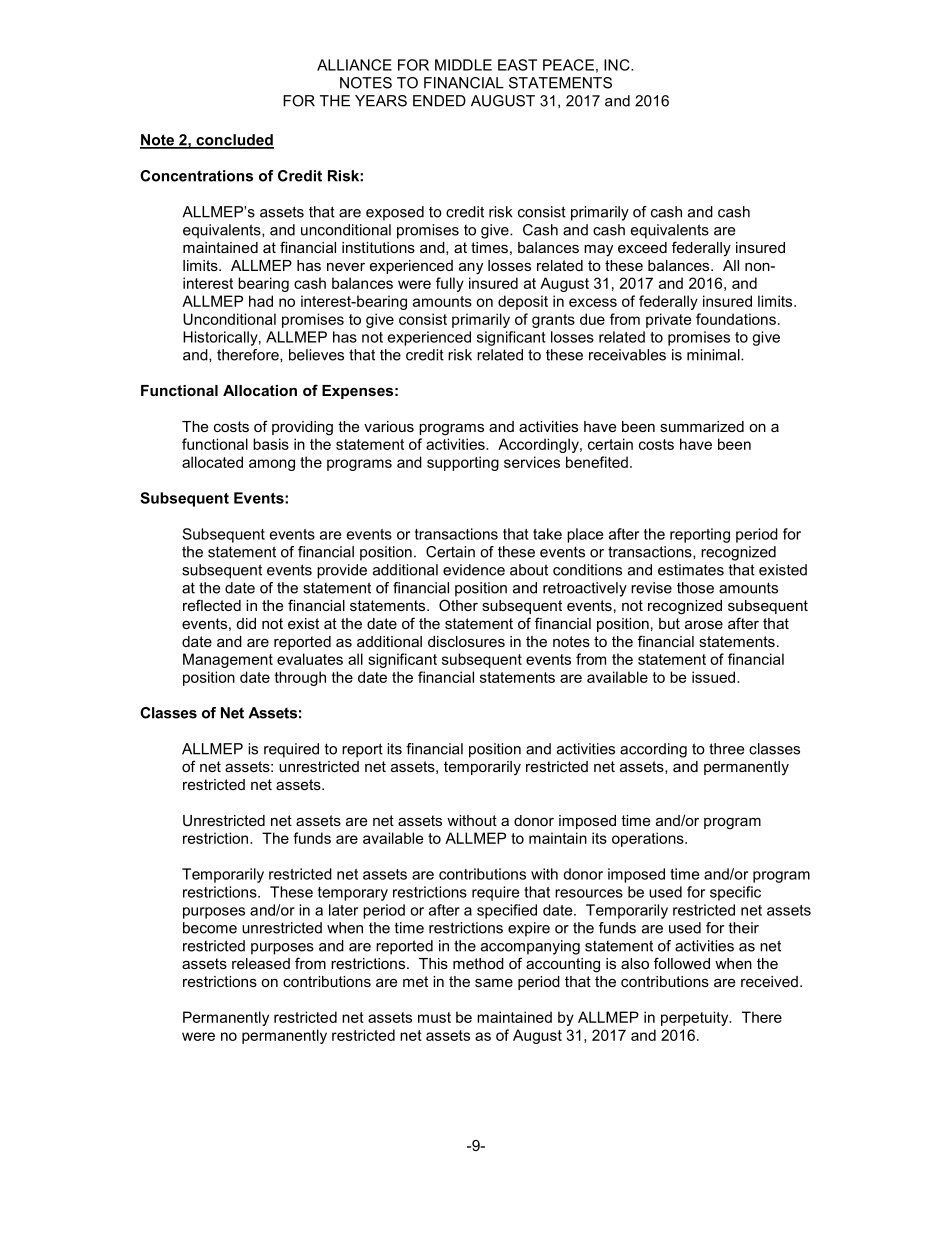 The image size is (952, 1233). Describe the element at coordinates (261, 963) in the screenshot. I see `released` at that location.
